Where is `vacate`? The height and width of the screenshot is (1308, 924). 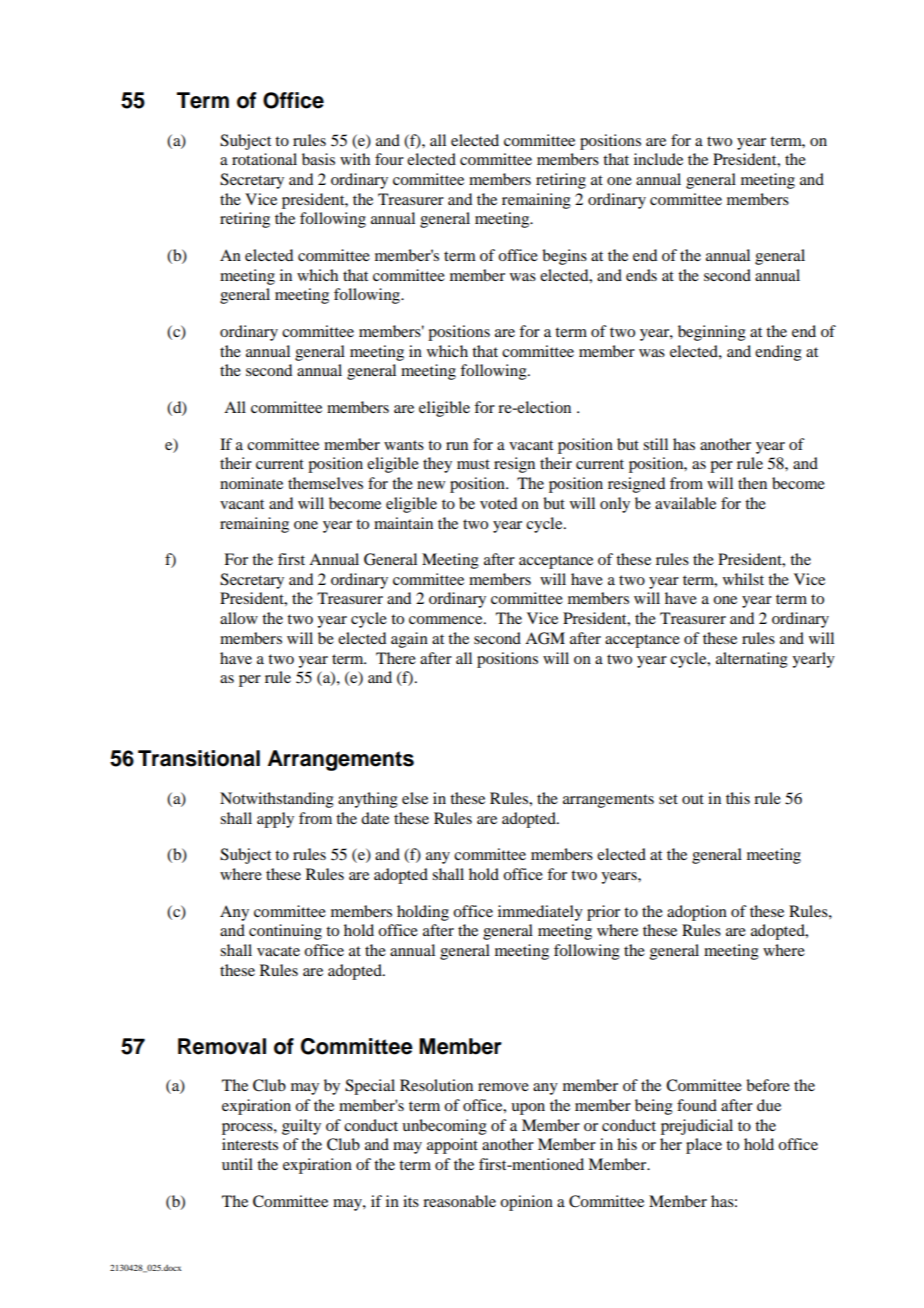
vacate is located at coordinates (278, 951).
